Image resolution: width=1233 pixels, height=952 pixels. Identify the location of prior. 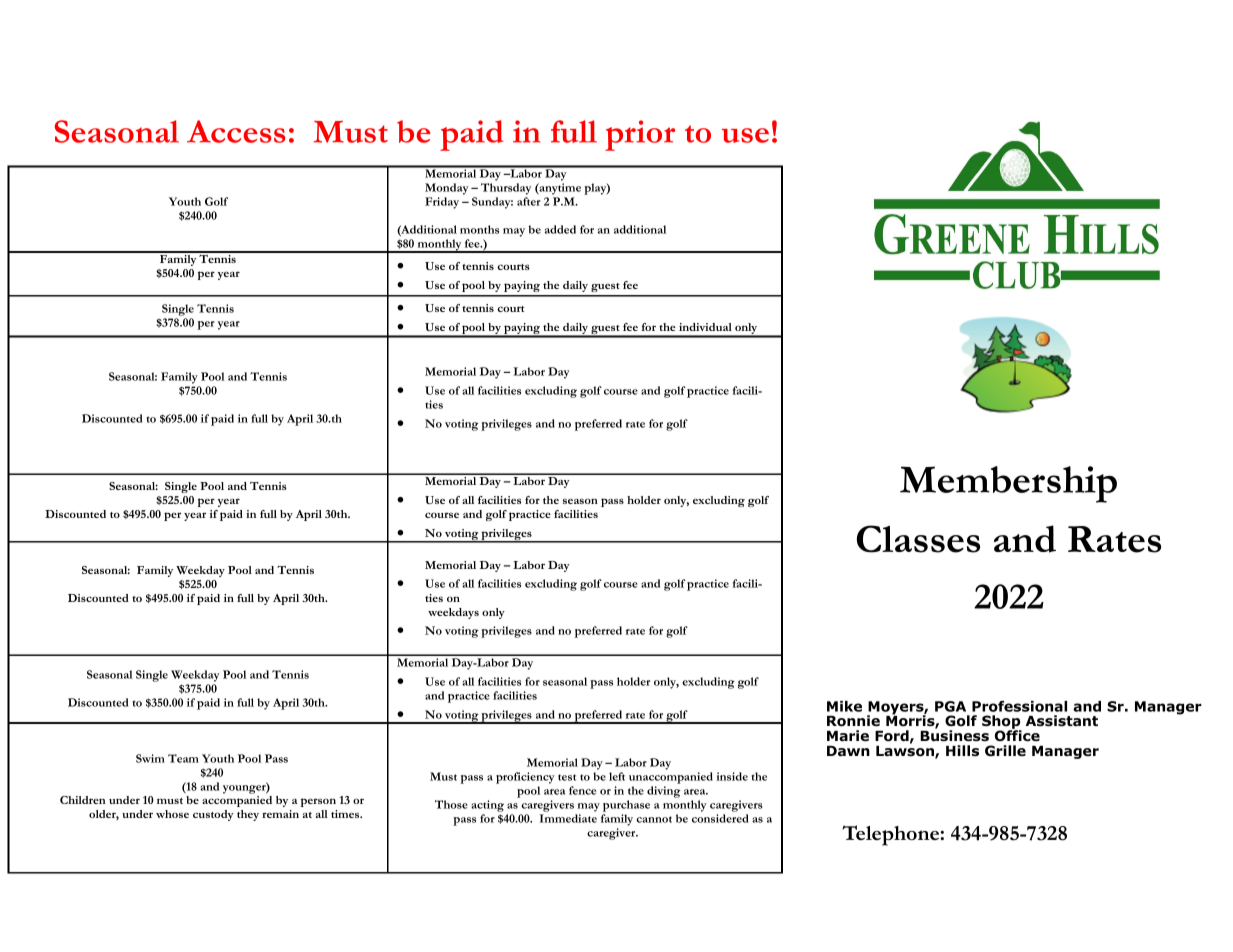
(640, 135).
